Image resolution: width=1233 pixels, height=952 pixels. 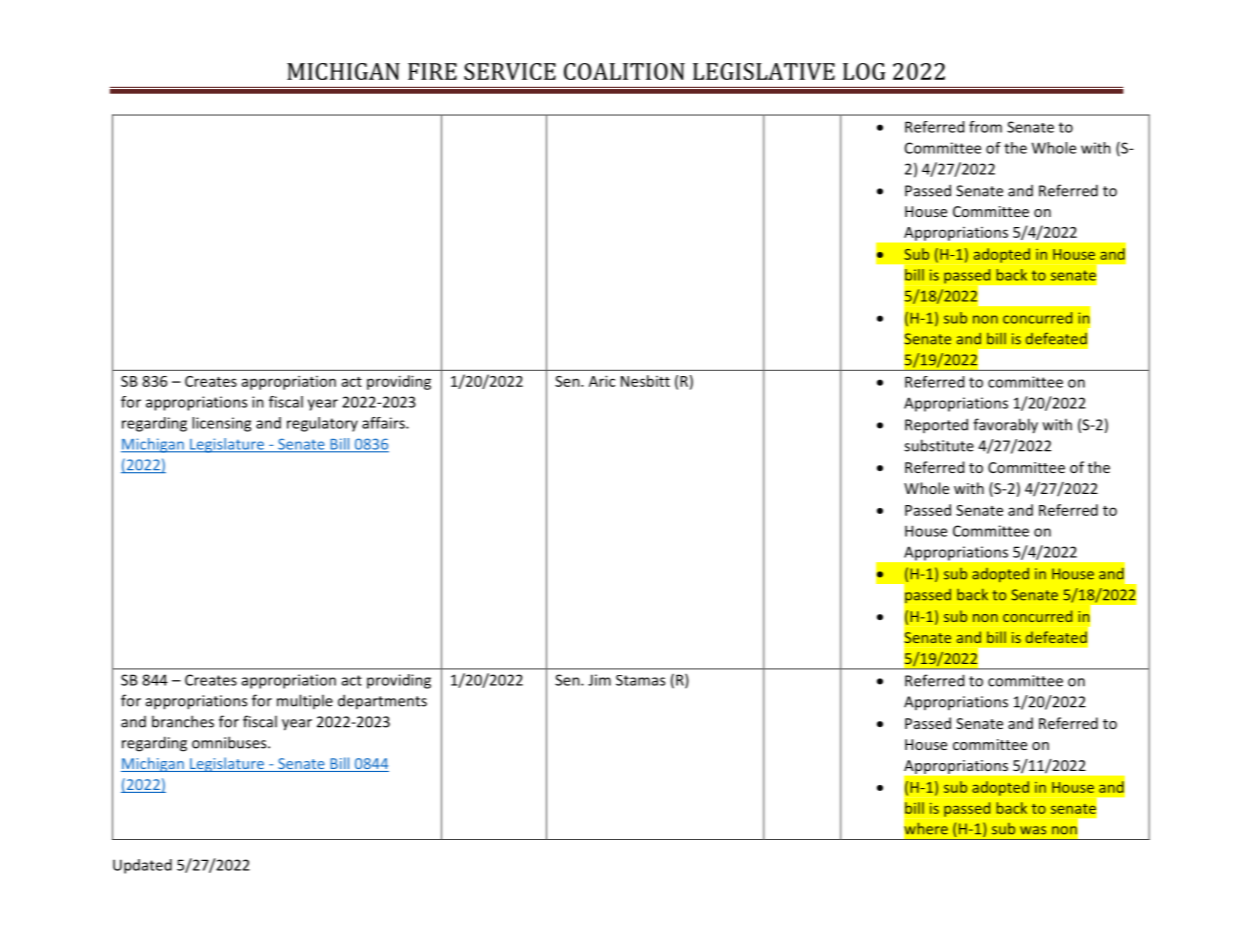 I want to click on FIRE, so click(x=432, y=71).
